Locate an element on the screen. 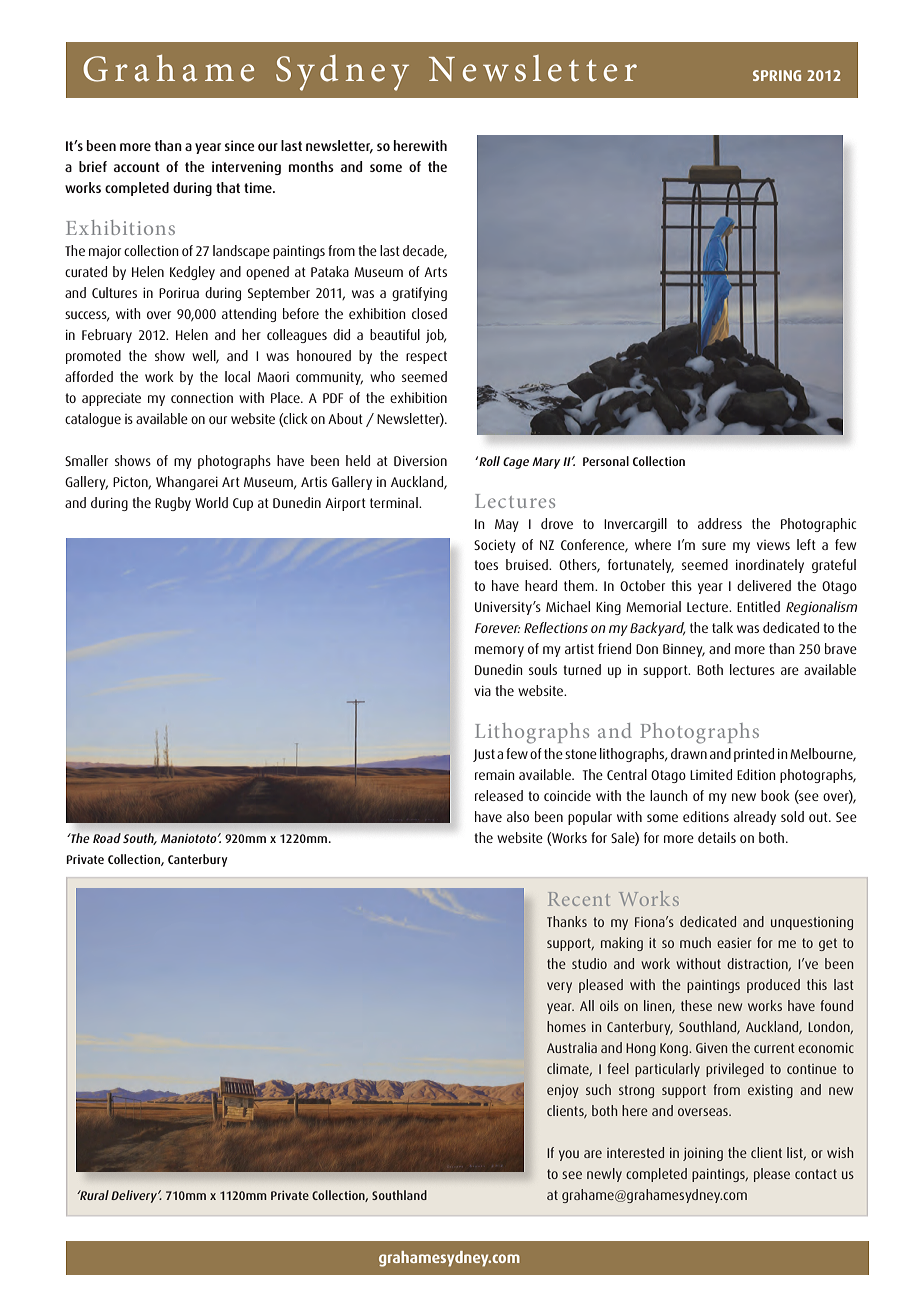  memory is located at coordinates (499, 651).
